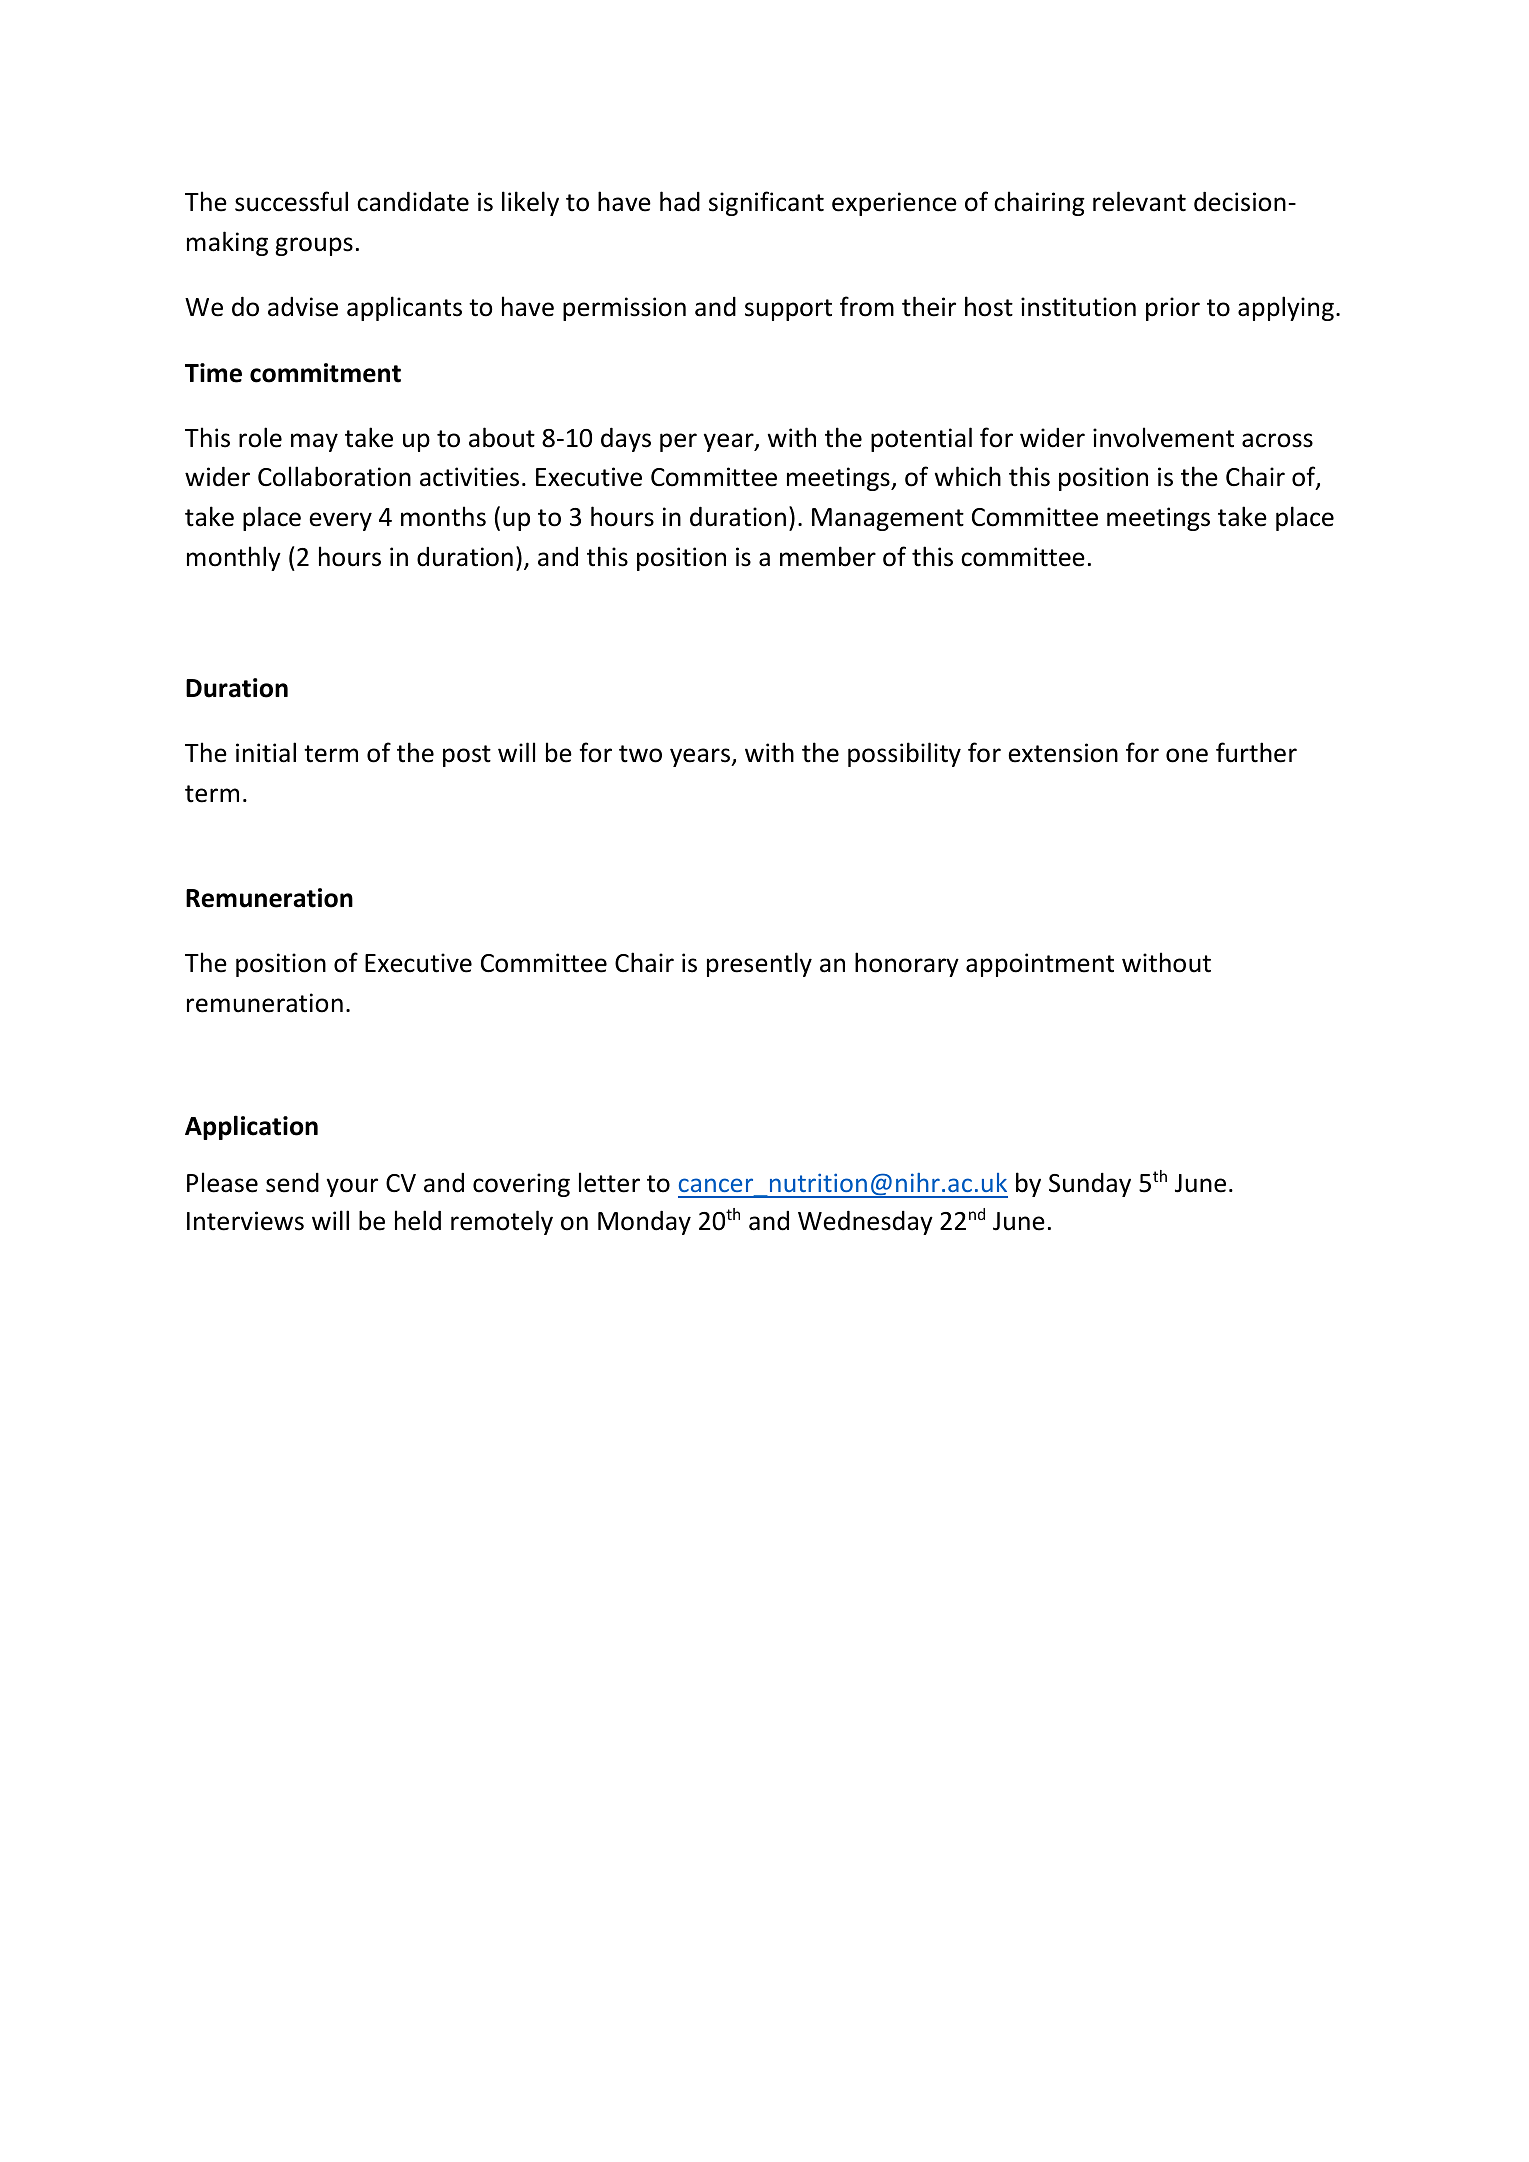  I want to click on member, so click(828, 556).
